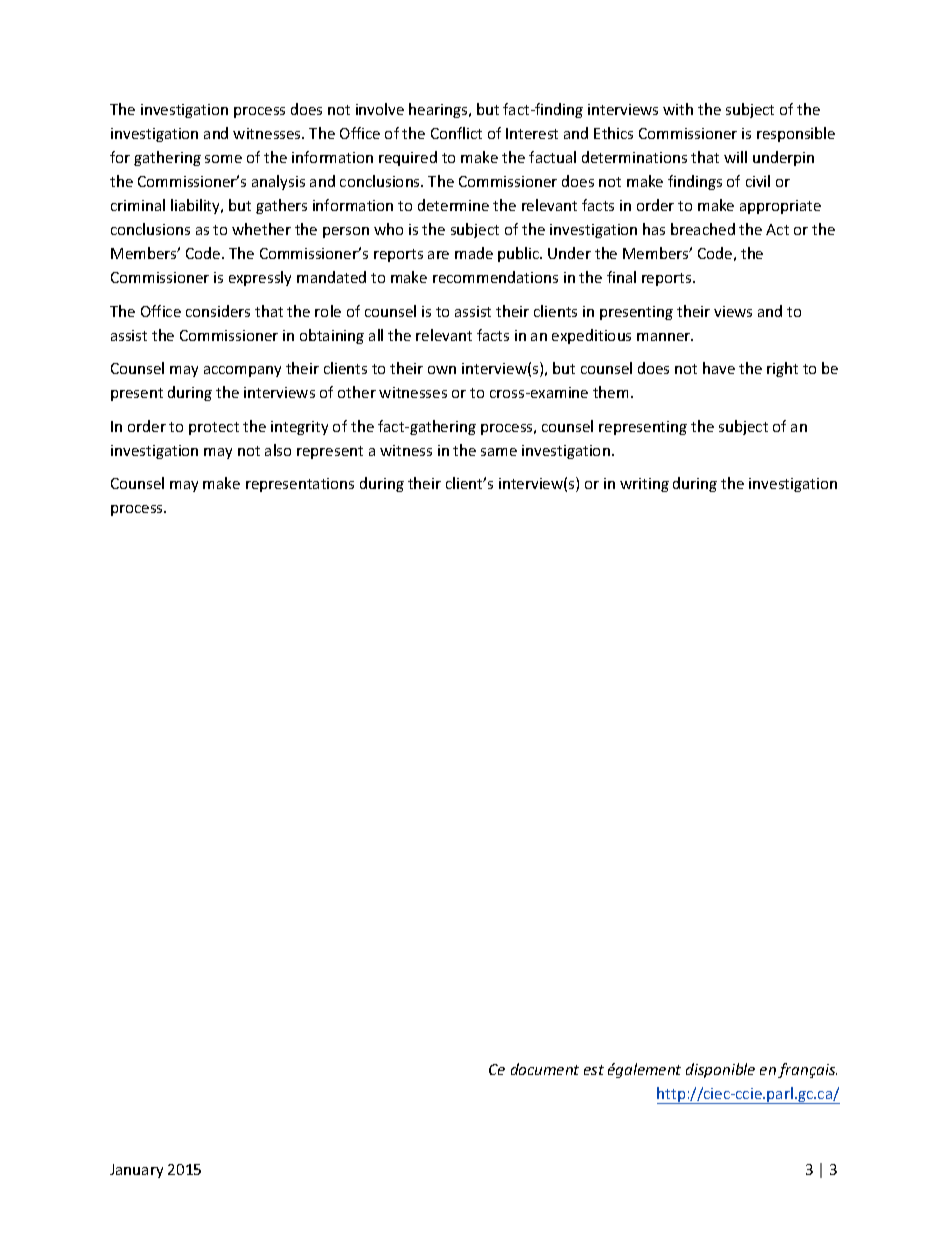  Describe the element at coordinates (136, 1171) in the document. I see `January` at that location.
